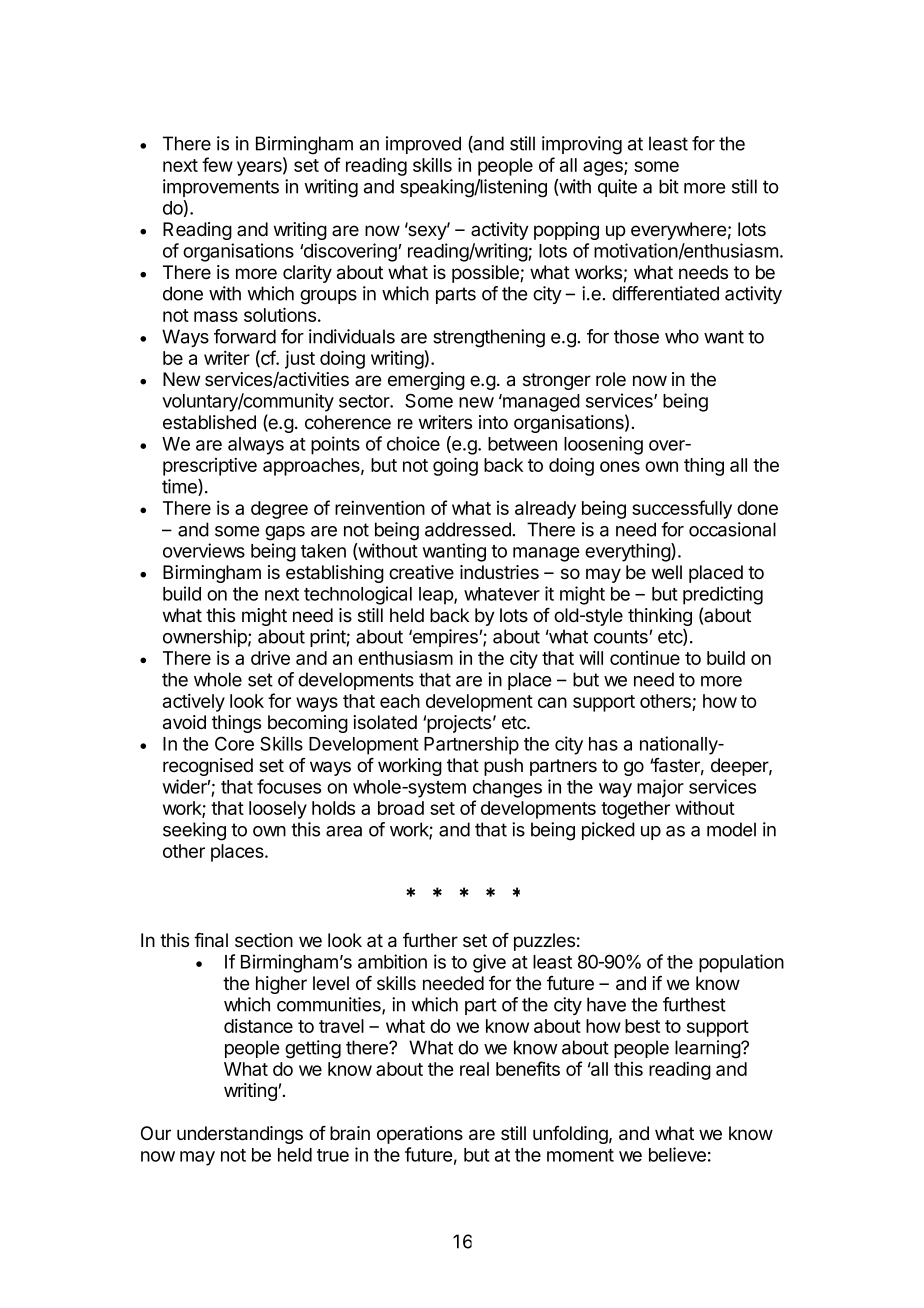 This screenshot has height=1308, width=924. Describe the element at coordinates (423, 145) in the screenshot. I see `improved` at that location.
